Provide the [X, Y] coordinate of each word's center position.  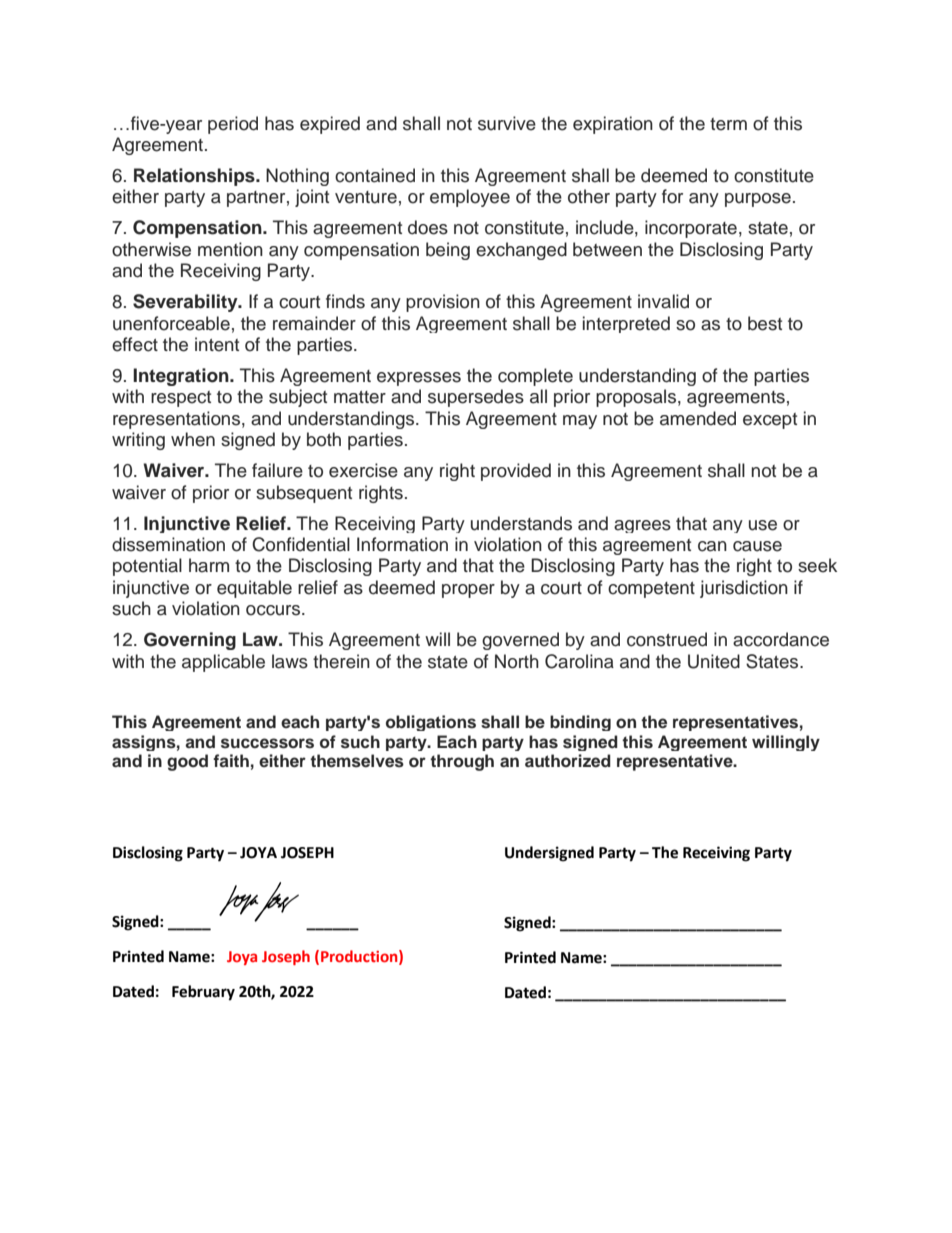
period [233, 125]
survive [507, 123]
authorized [568, 761]
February [203, 993]
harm [209, 565]
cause [757, 546]
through [462, 762]
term [728, 124]
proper [468, 591]
